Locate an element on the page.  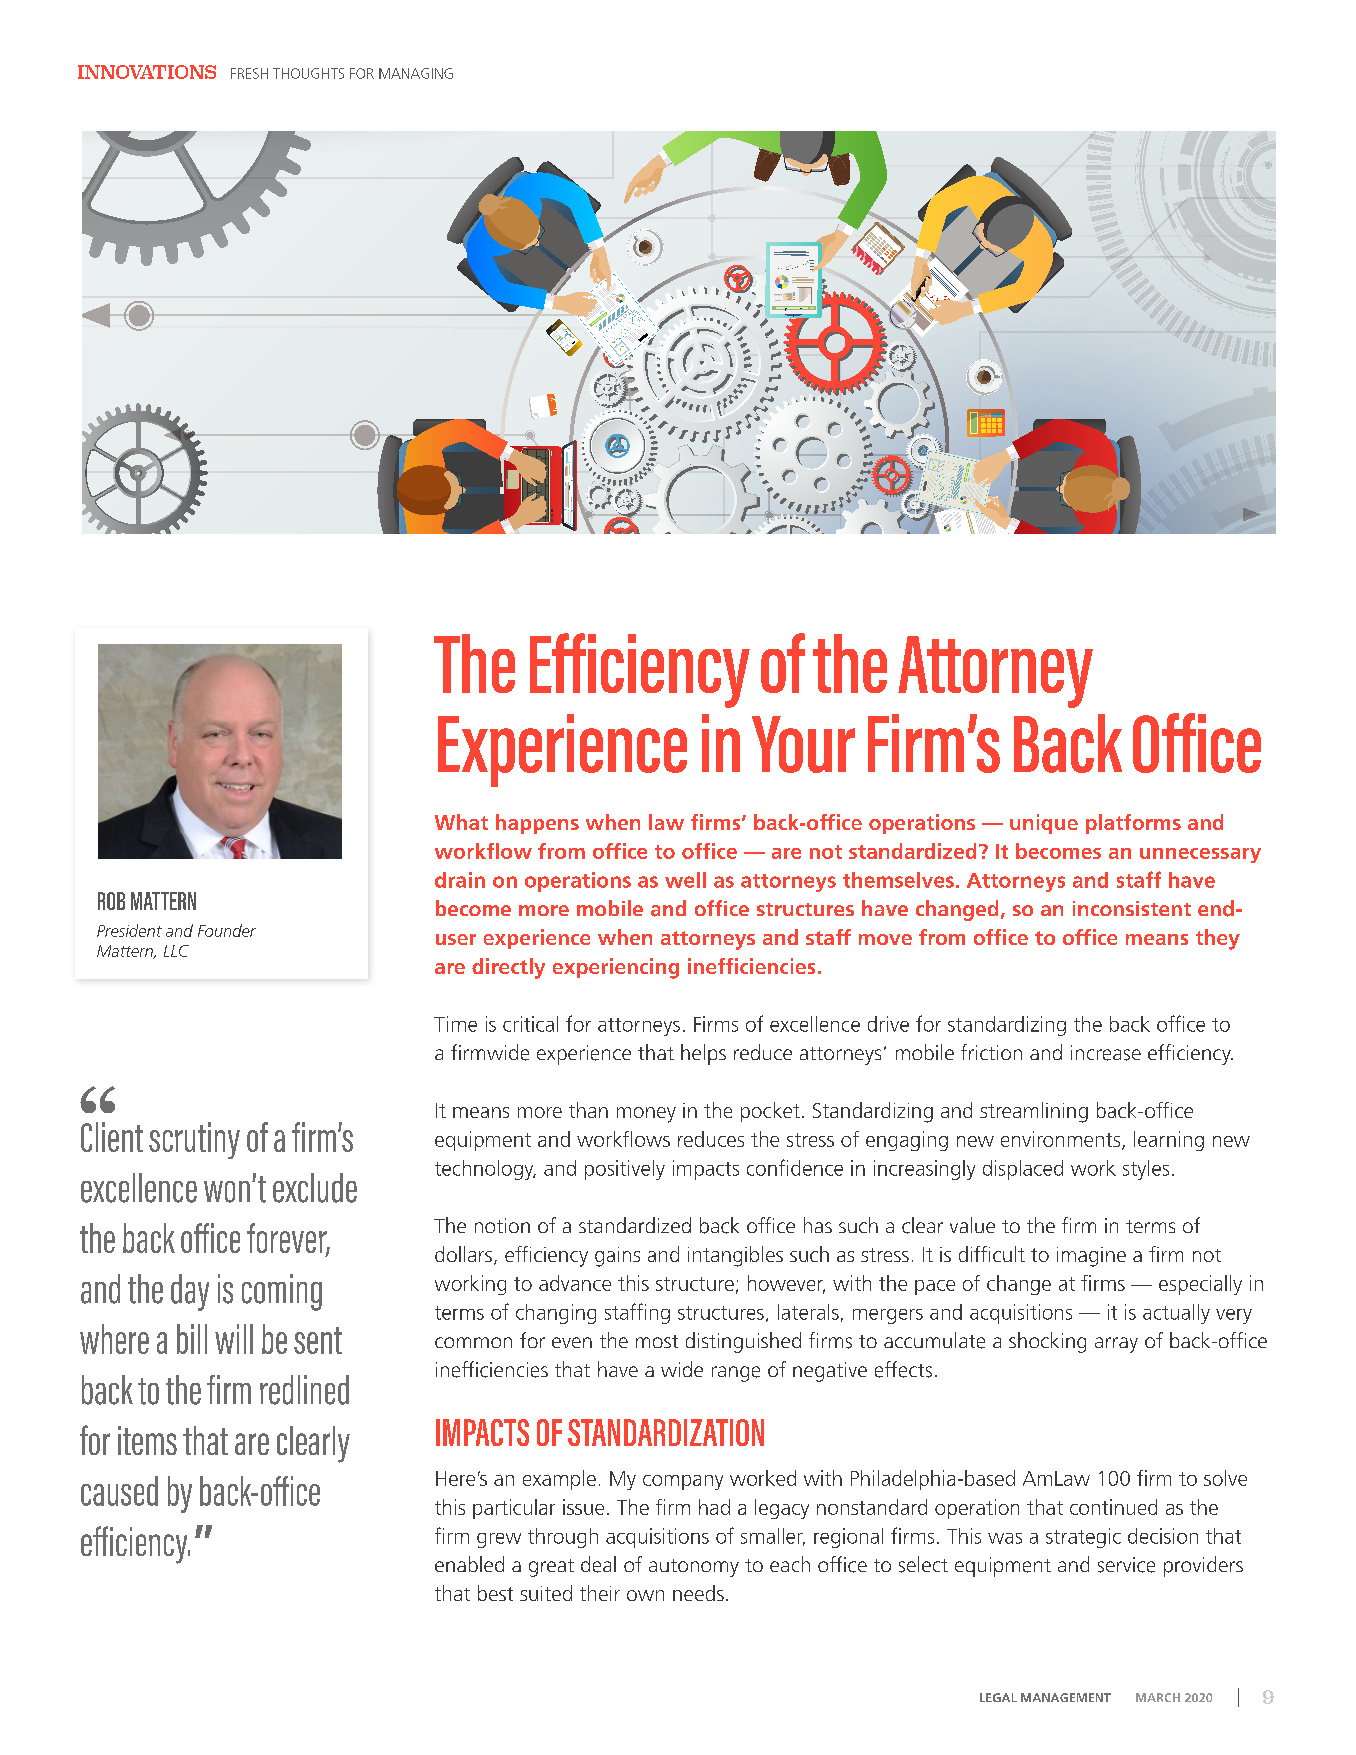
FRESH is located at coordinates (249, 73).
